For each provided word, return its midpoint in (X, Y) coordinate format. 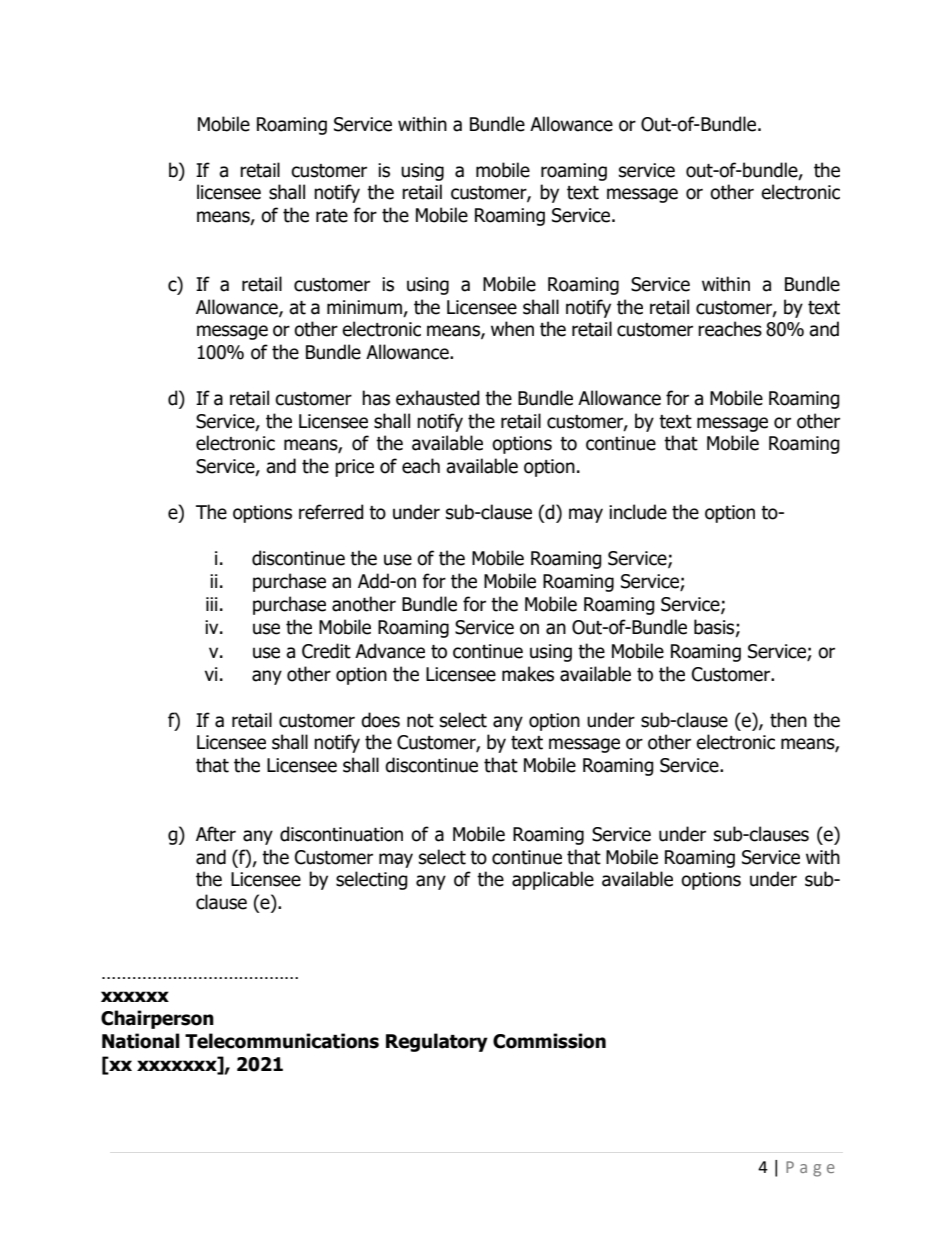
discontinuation (341, 834)
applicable (553, 880)
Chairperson (157, 1019)
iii (212, 604)
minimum (365, 308)
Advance (390, 651)
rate (332, 216)
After (216, 834)
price (354, 468)
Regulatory (437, 1042)
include (638, 512)
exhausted (438, 398)
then (788, 720)
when (512, 329)
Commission (549, 1041)
